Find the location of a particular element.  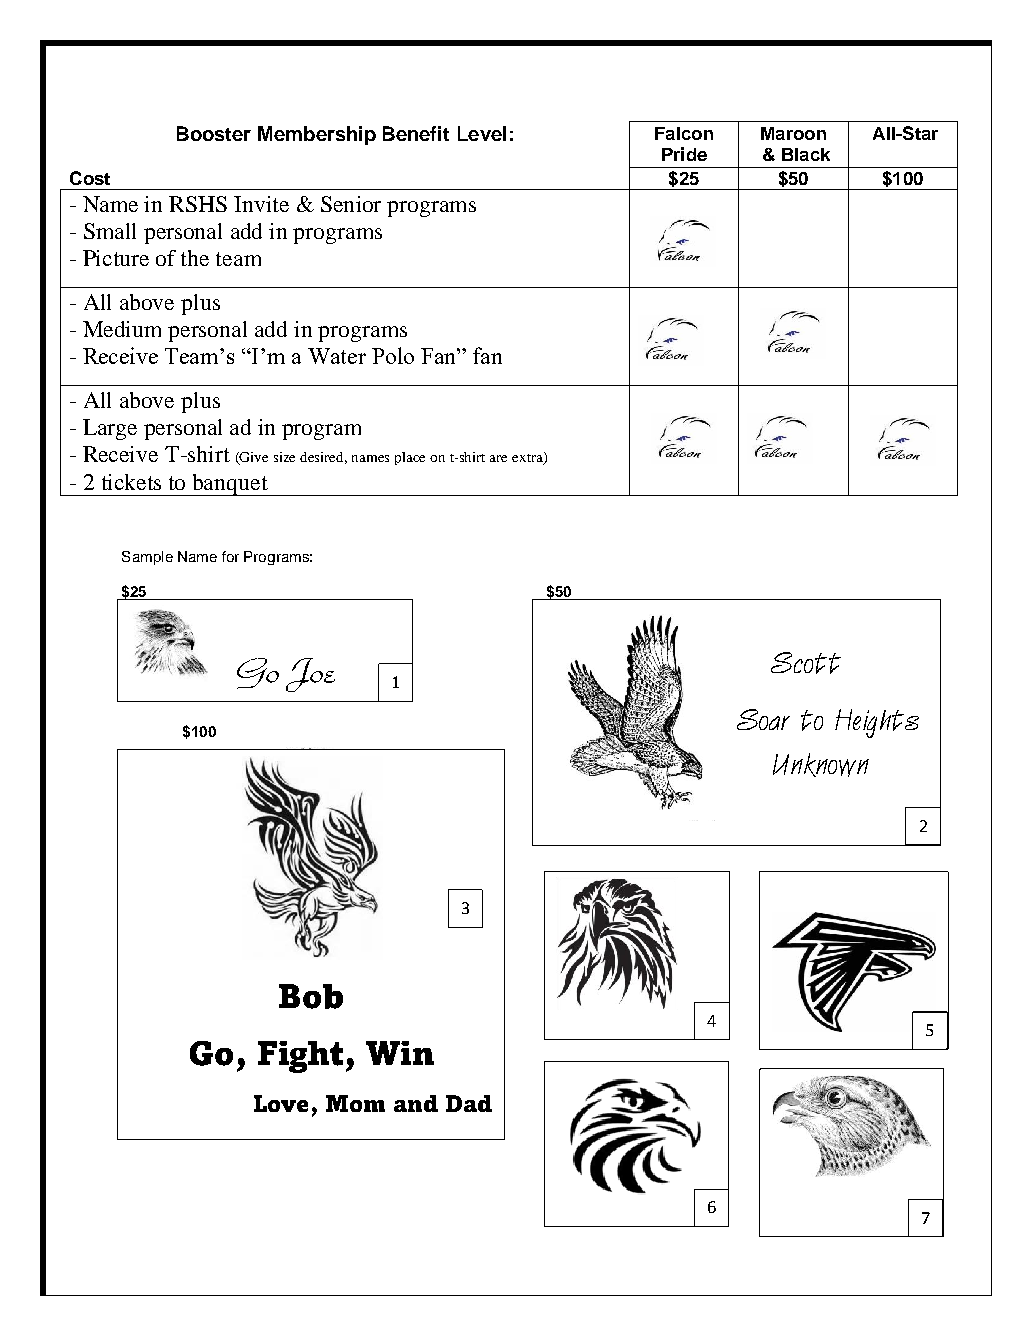

Sample is located at coordinates (147, 558).
